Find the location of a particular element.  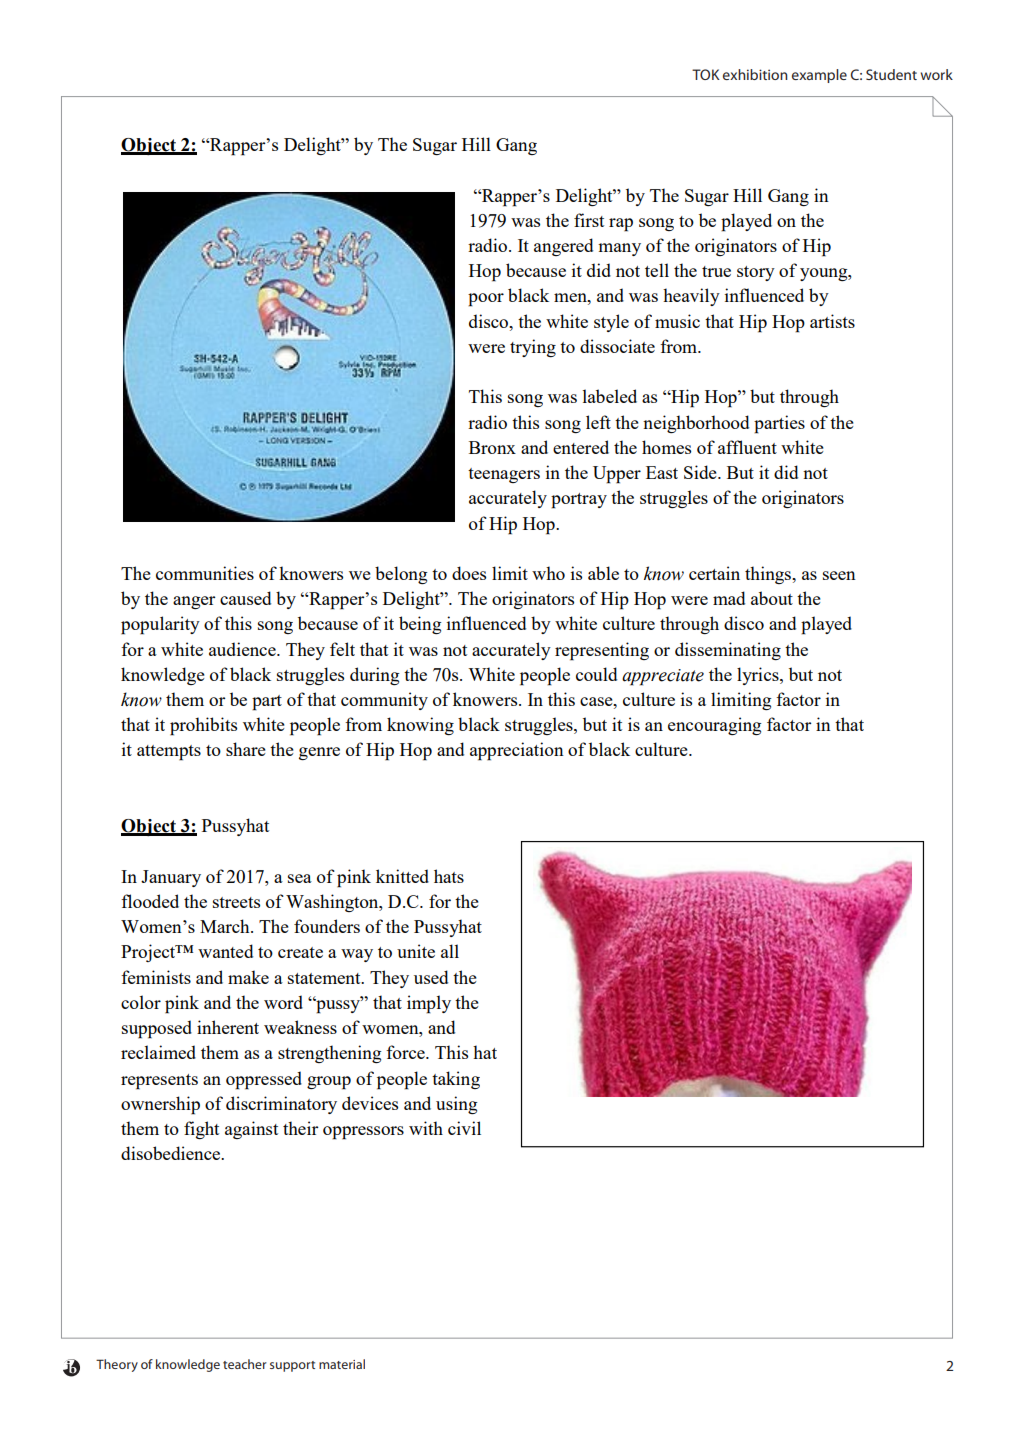

civil is located at coordinates (464, 1128).
